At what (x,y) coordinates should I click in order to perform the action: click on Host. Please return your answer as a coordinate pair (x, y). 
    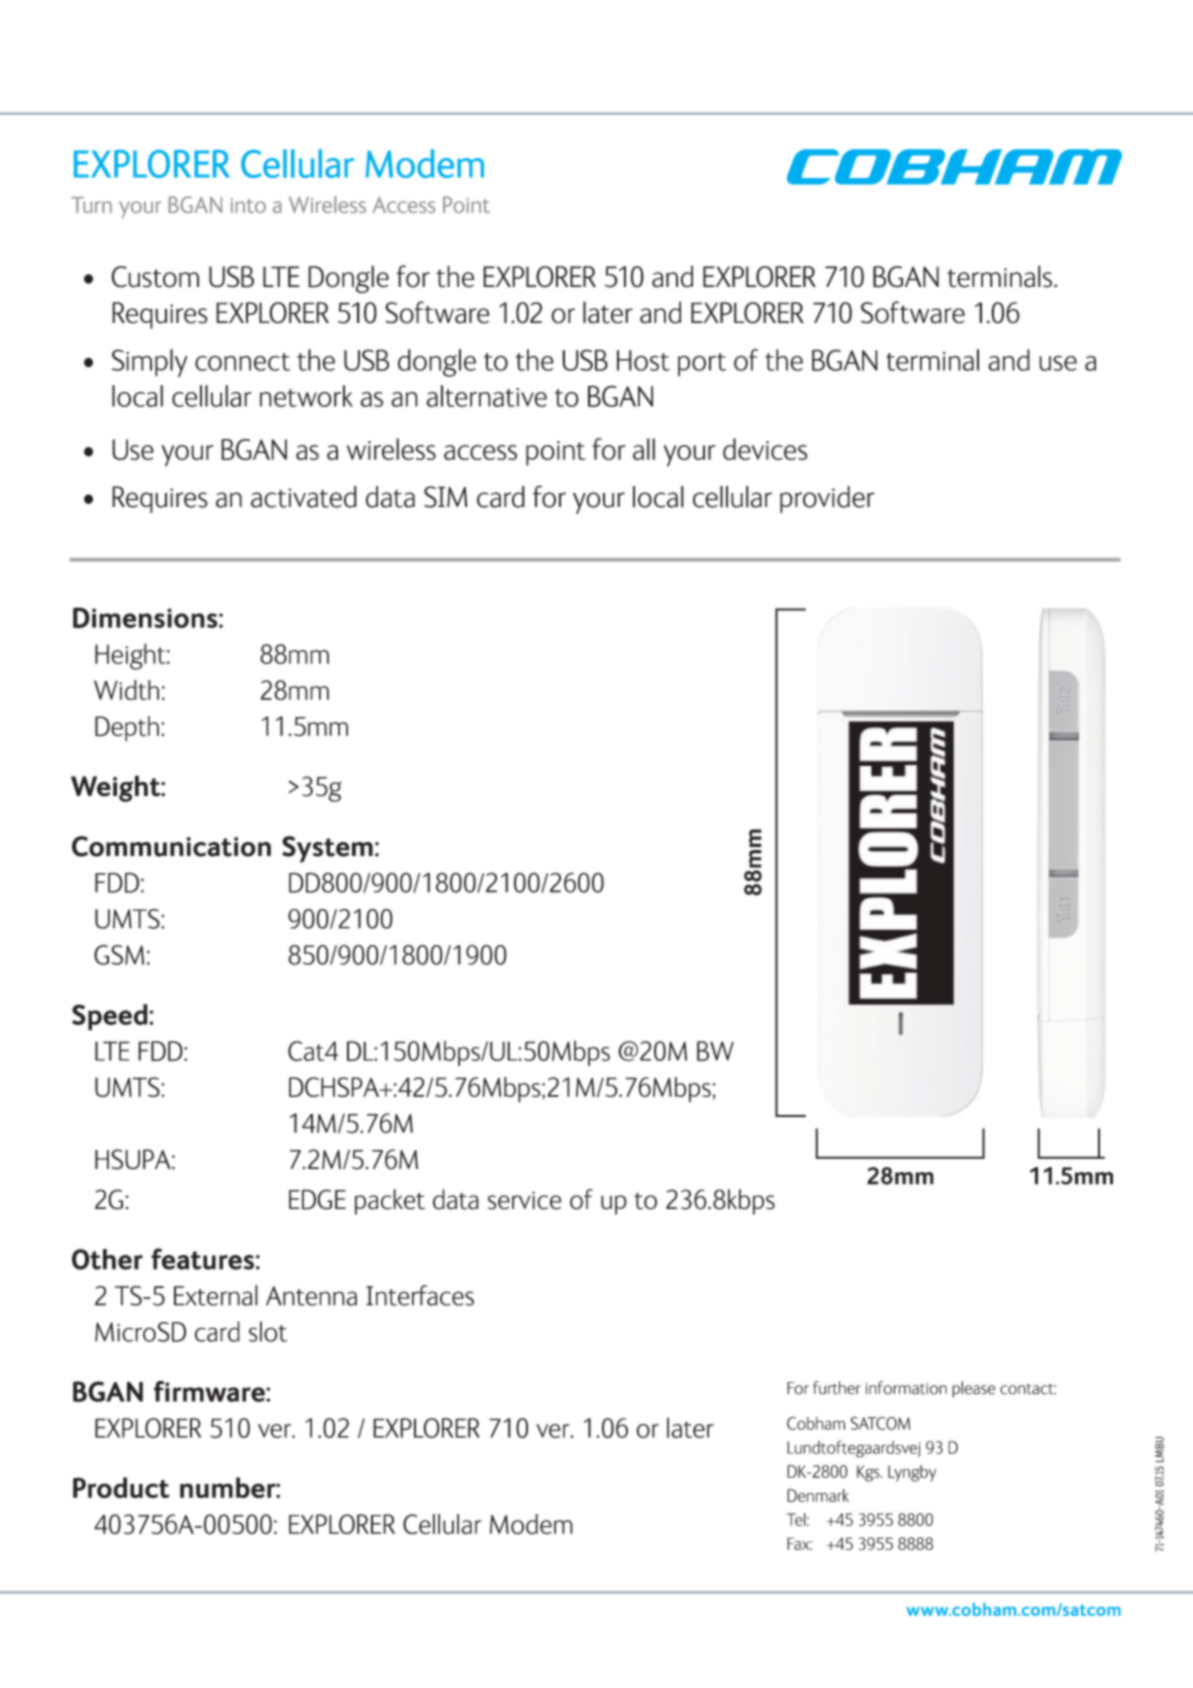
    Looking at the image, I should click on (643, 360).
